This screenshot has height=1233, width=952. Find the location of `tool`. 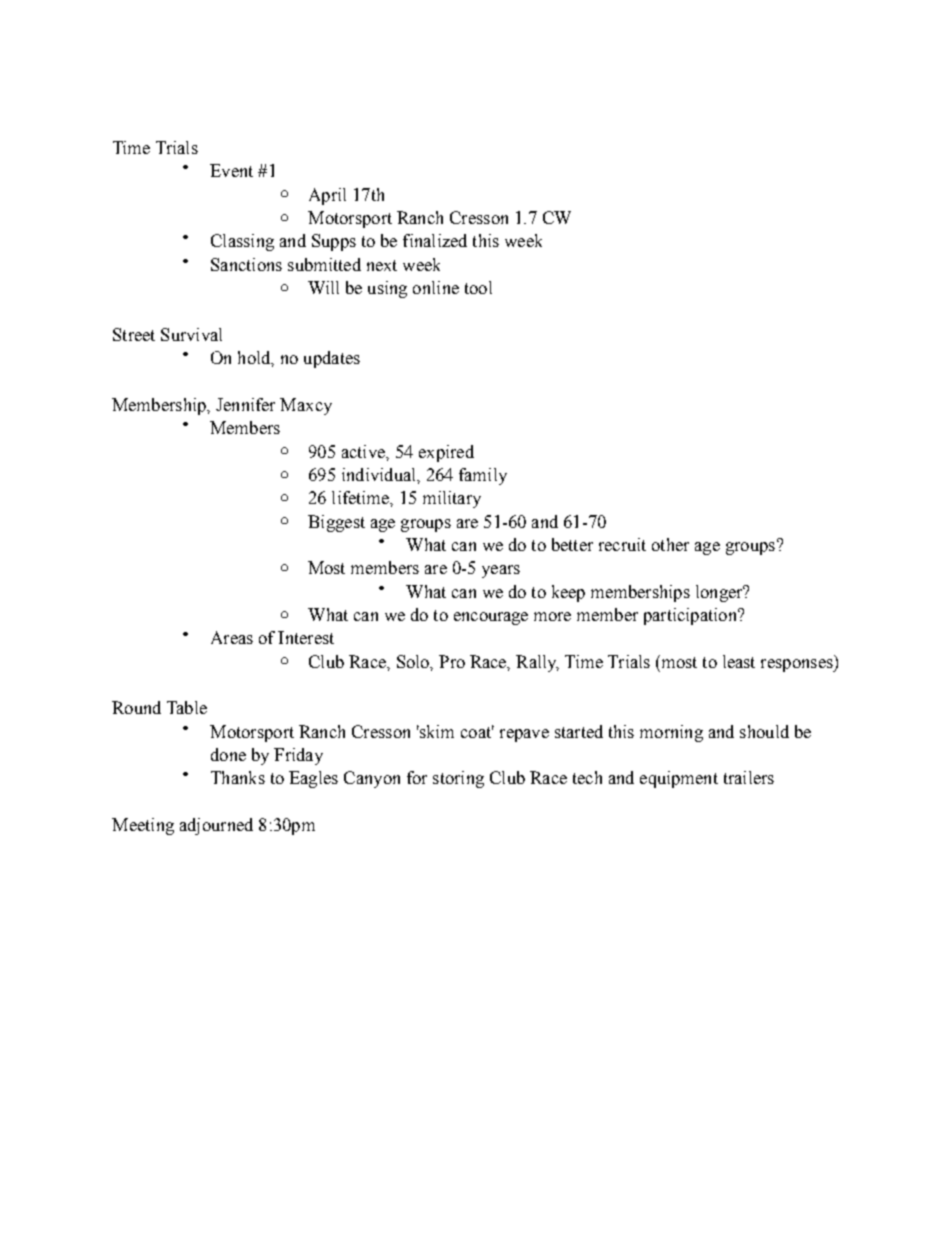

tool is located at coordinates (478, 287).
